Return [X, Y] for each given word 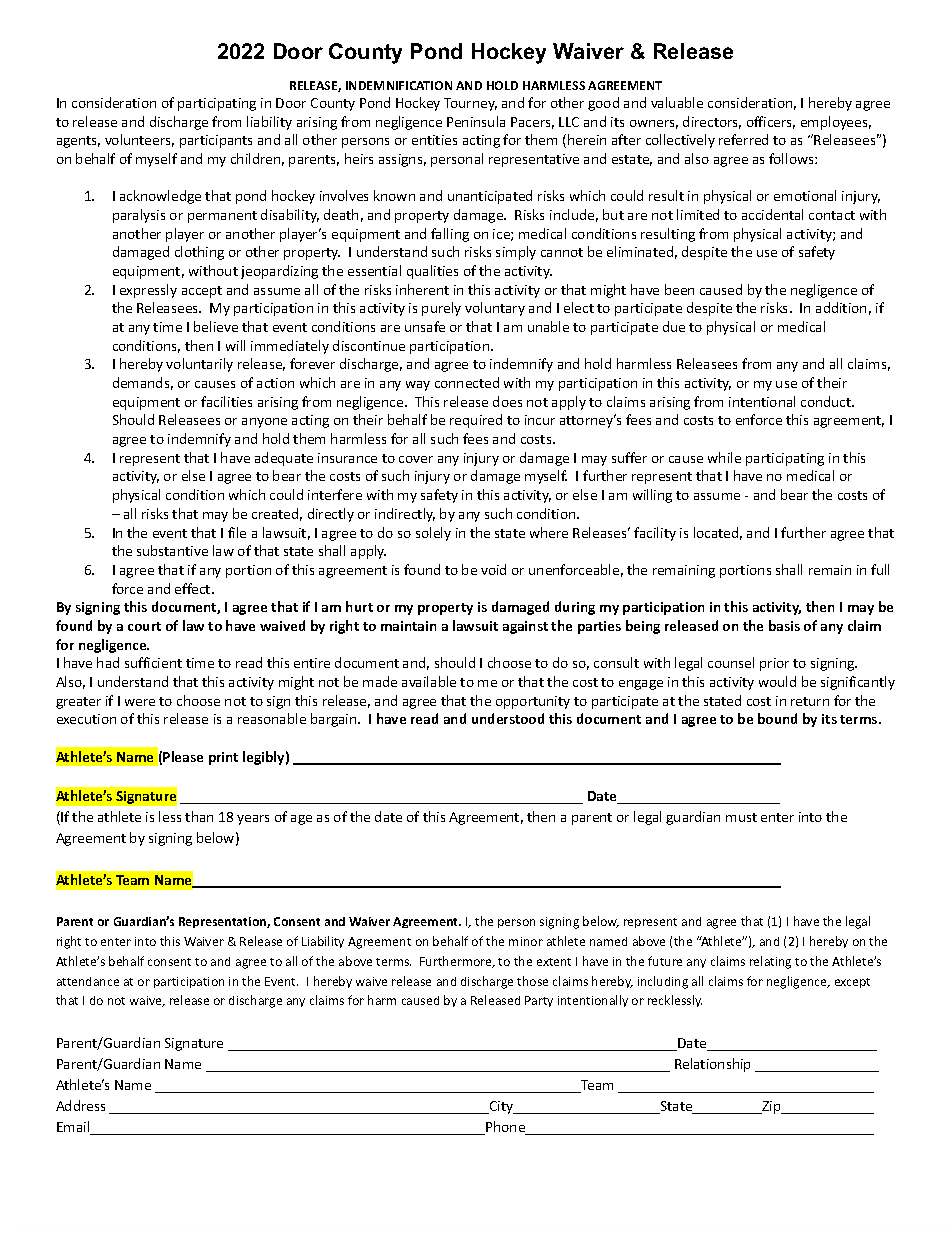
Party [539, 1001]
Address [80, 1105]
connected [467, 382]
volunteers [139, 140]
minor [526, 941]
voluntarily [199, 365]
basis [784, 625]
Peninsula [476, 121]
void [493, 569]
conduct [827, 401]
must [741, 817]
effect [194, 588]
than [199, 816]
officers [771, 122]
